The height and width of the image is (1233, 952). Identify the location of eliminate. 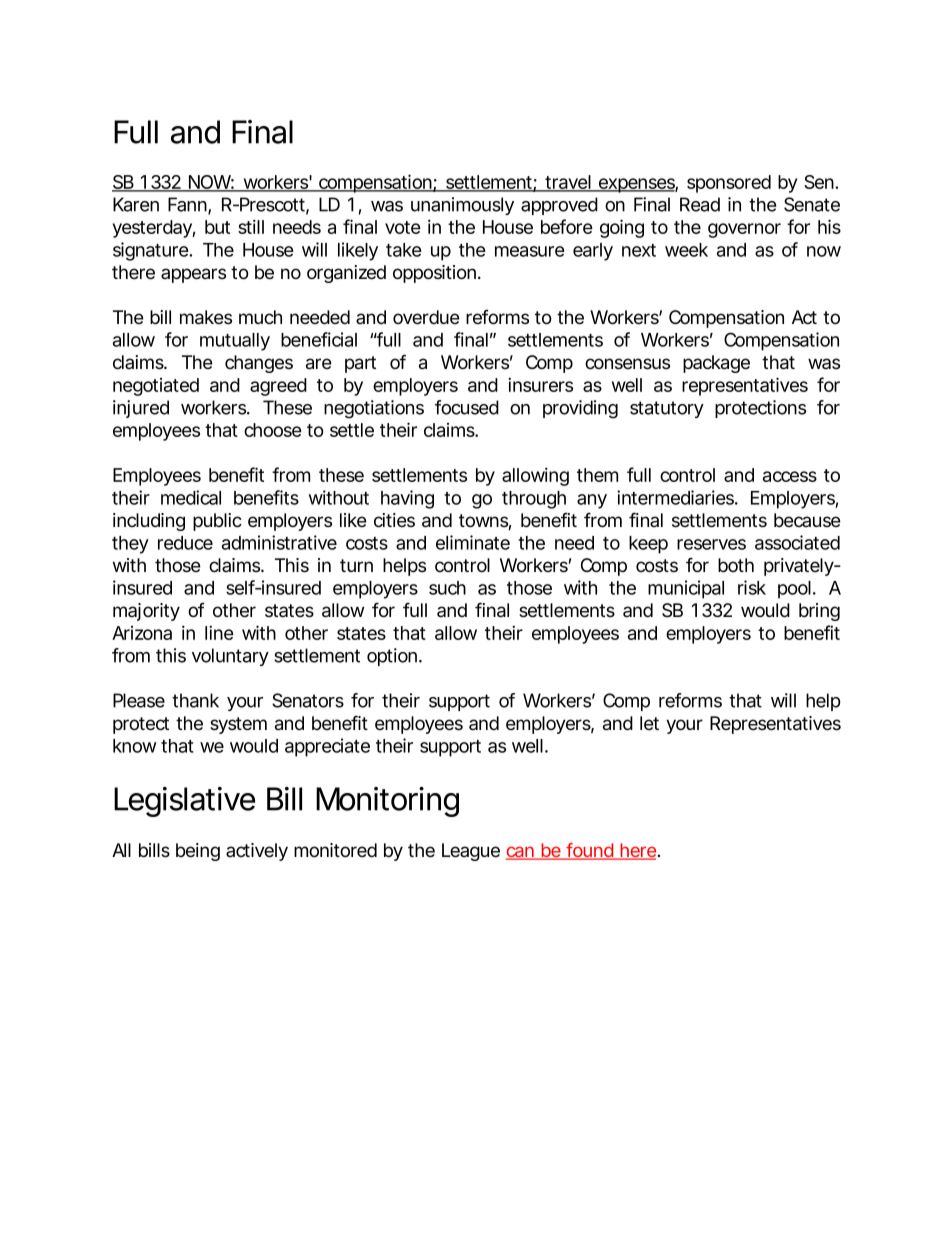
(473, 542).
